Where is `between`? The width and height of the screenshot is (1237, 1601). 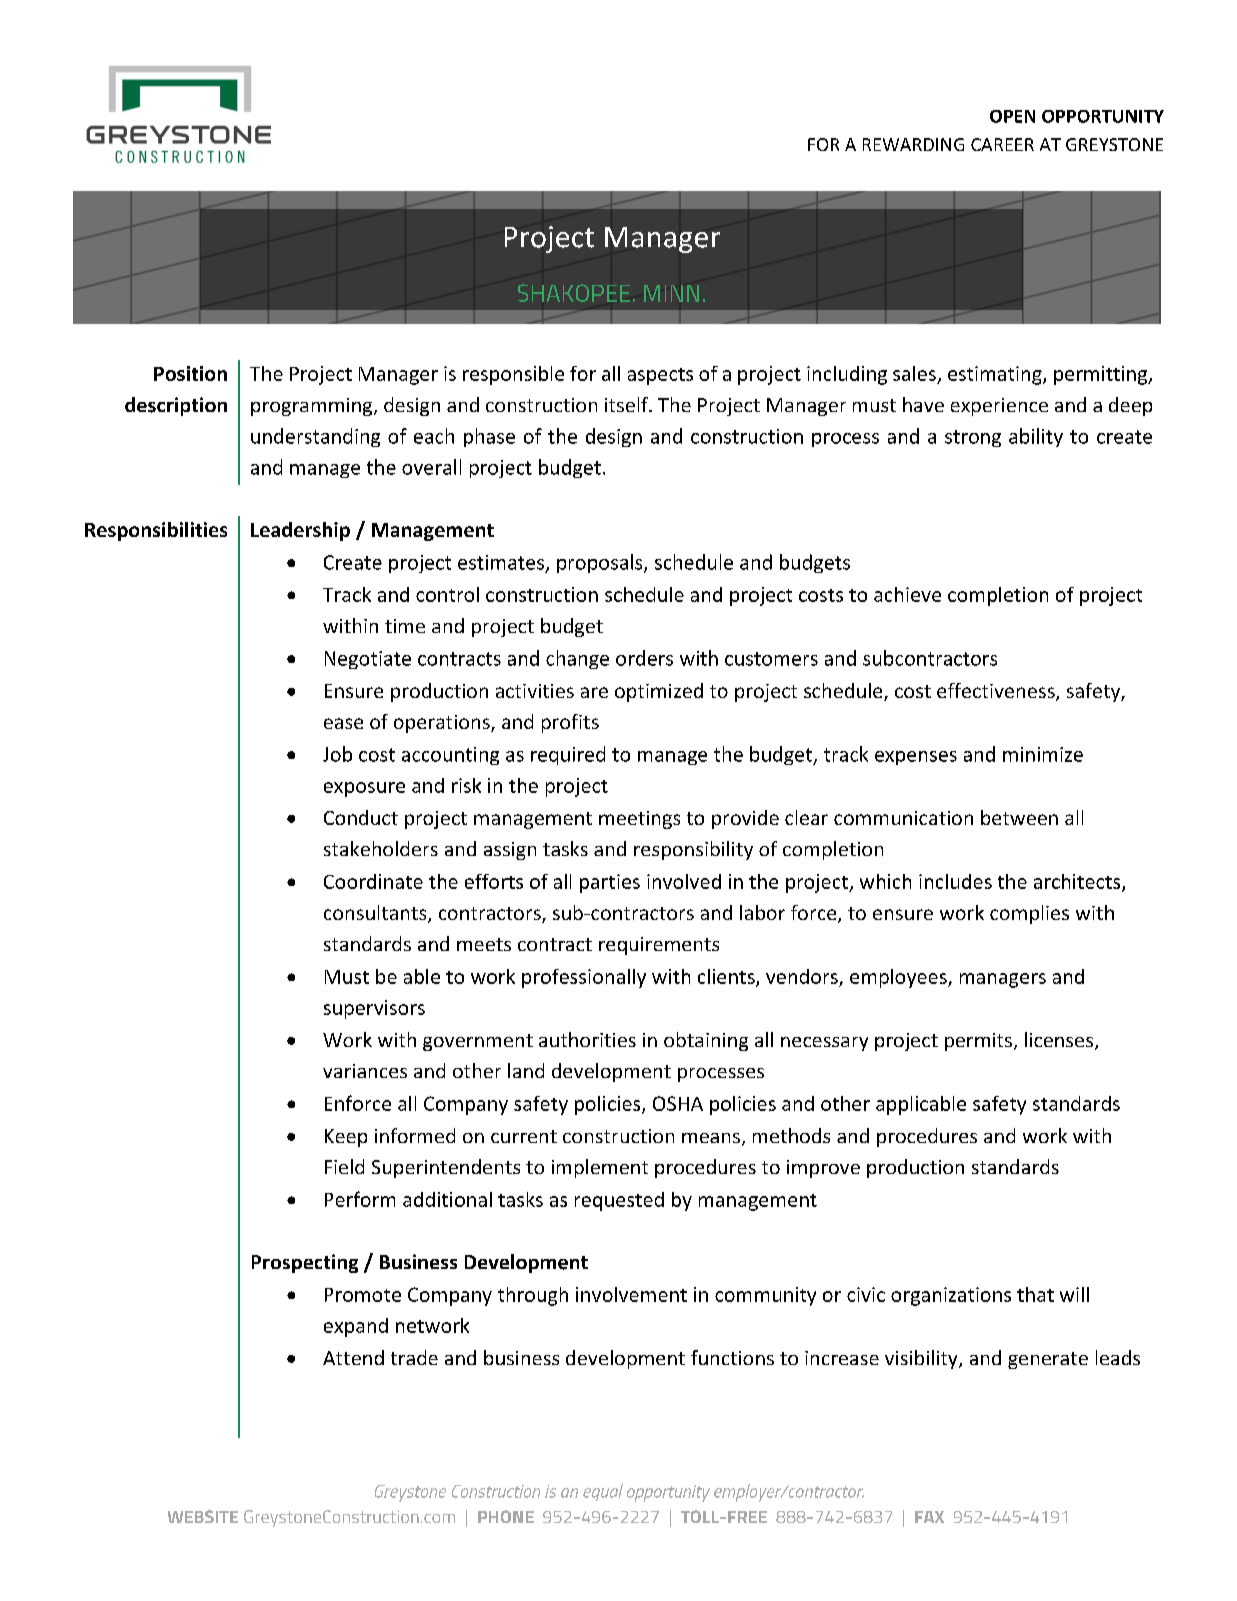 between is located at coordinates (1019, 817).
